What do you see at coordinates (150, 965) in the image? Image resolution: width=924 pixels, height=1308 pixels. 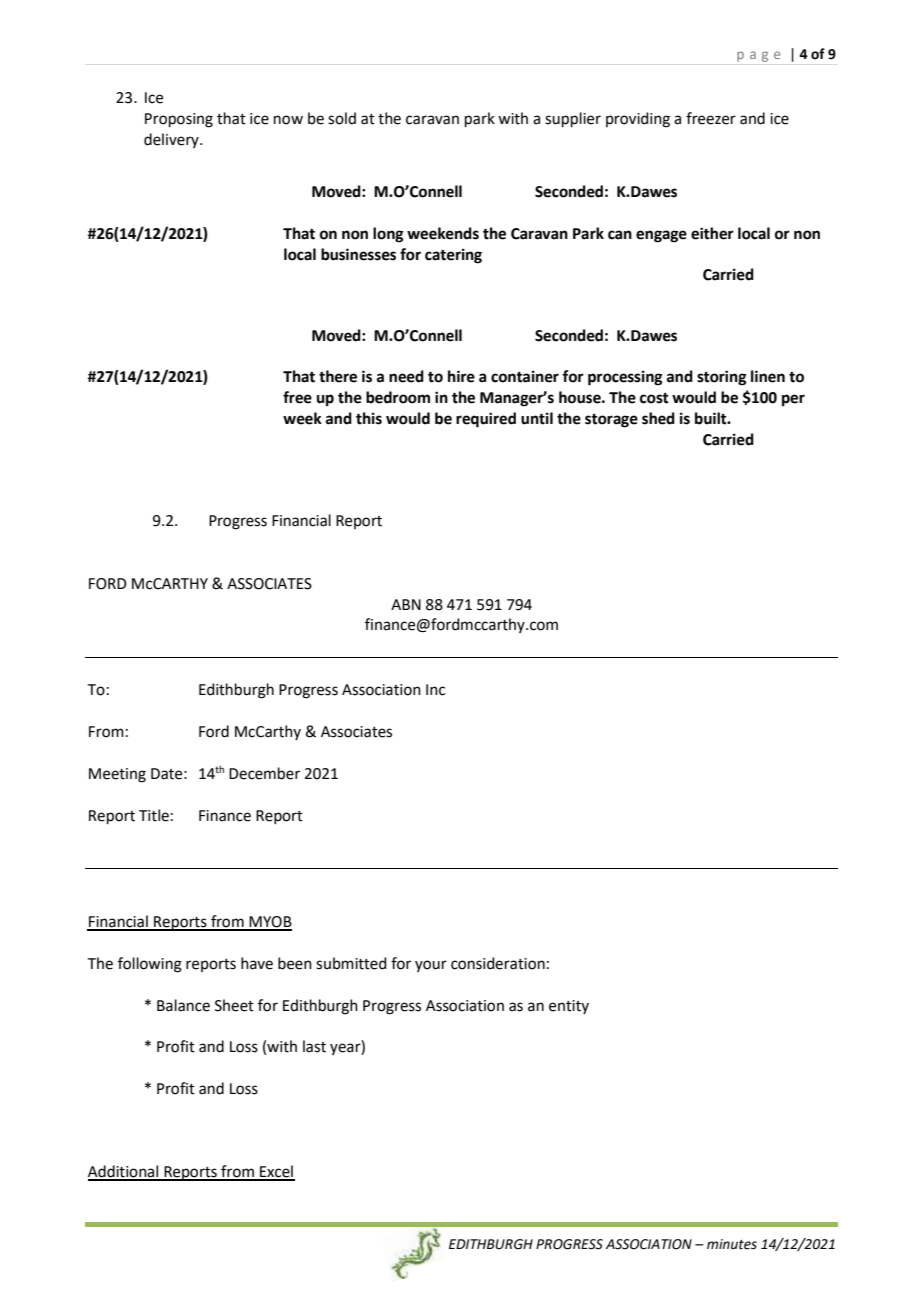 I see `following` at bounding box center [150, 965].
